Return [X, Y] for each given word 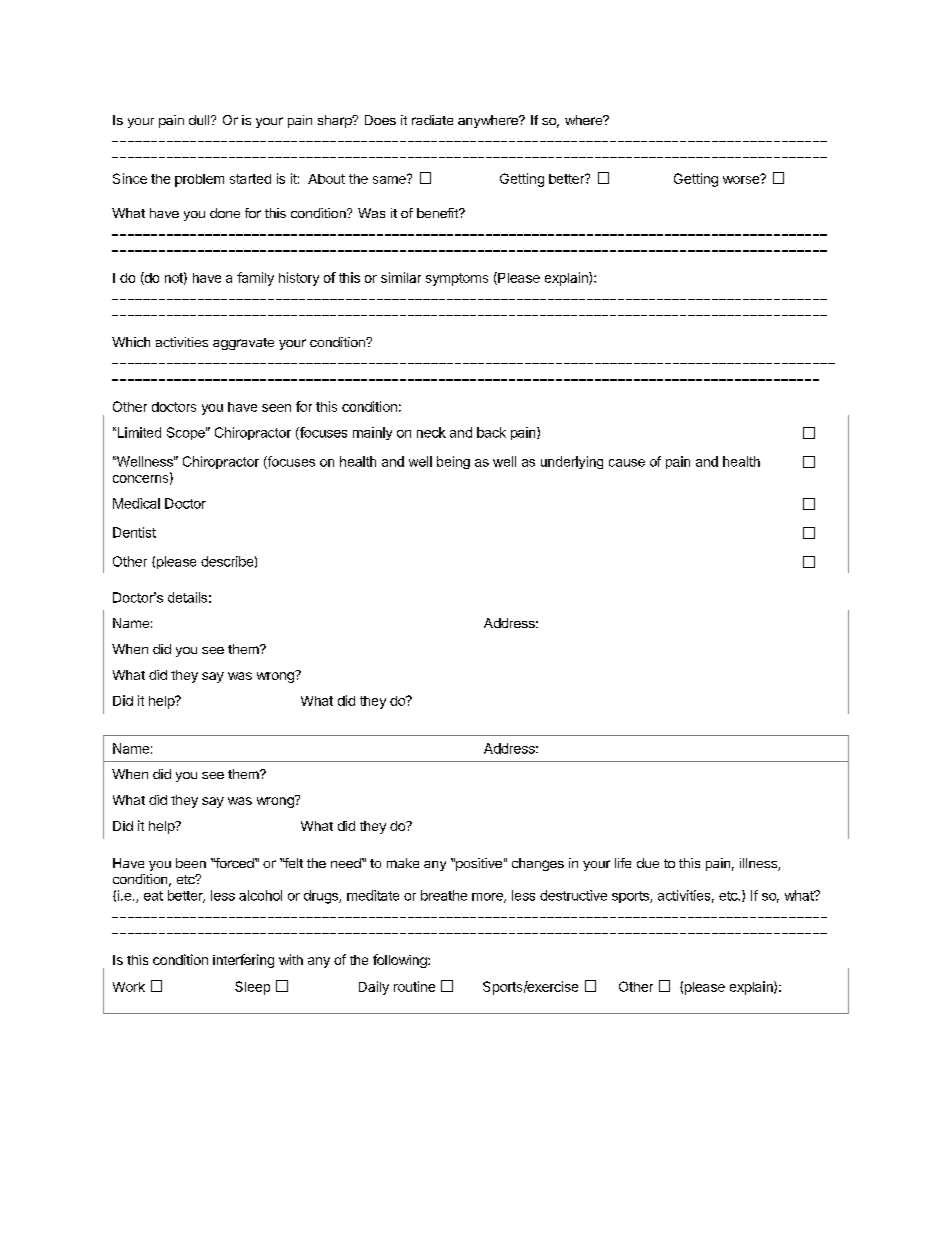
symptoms [457, 279]
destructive [573, 895]
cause [627, 463]
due [648, 863]
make [403, 863]
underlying [572, 462]
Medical [136, 503]
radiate [432, 120]
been [191, 863]
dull [200, 120]
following [401, 961]
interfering [243, 961]
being [453, 462]
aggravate [243, 344]
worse [742, 179]
